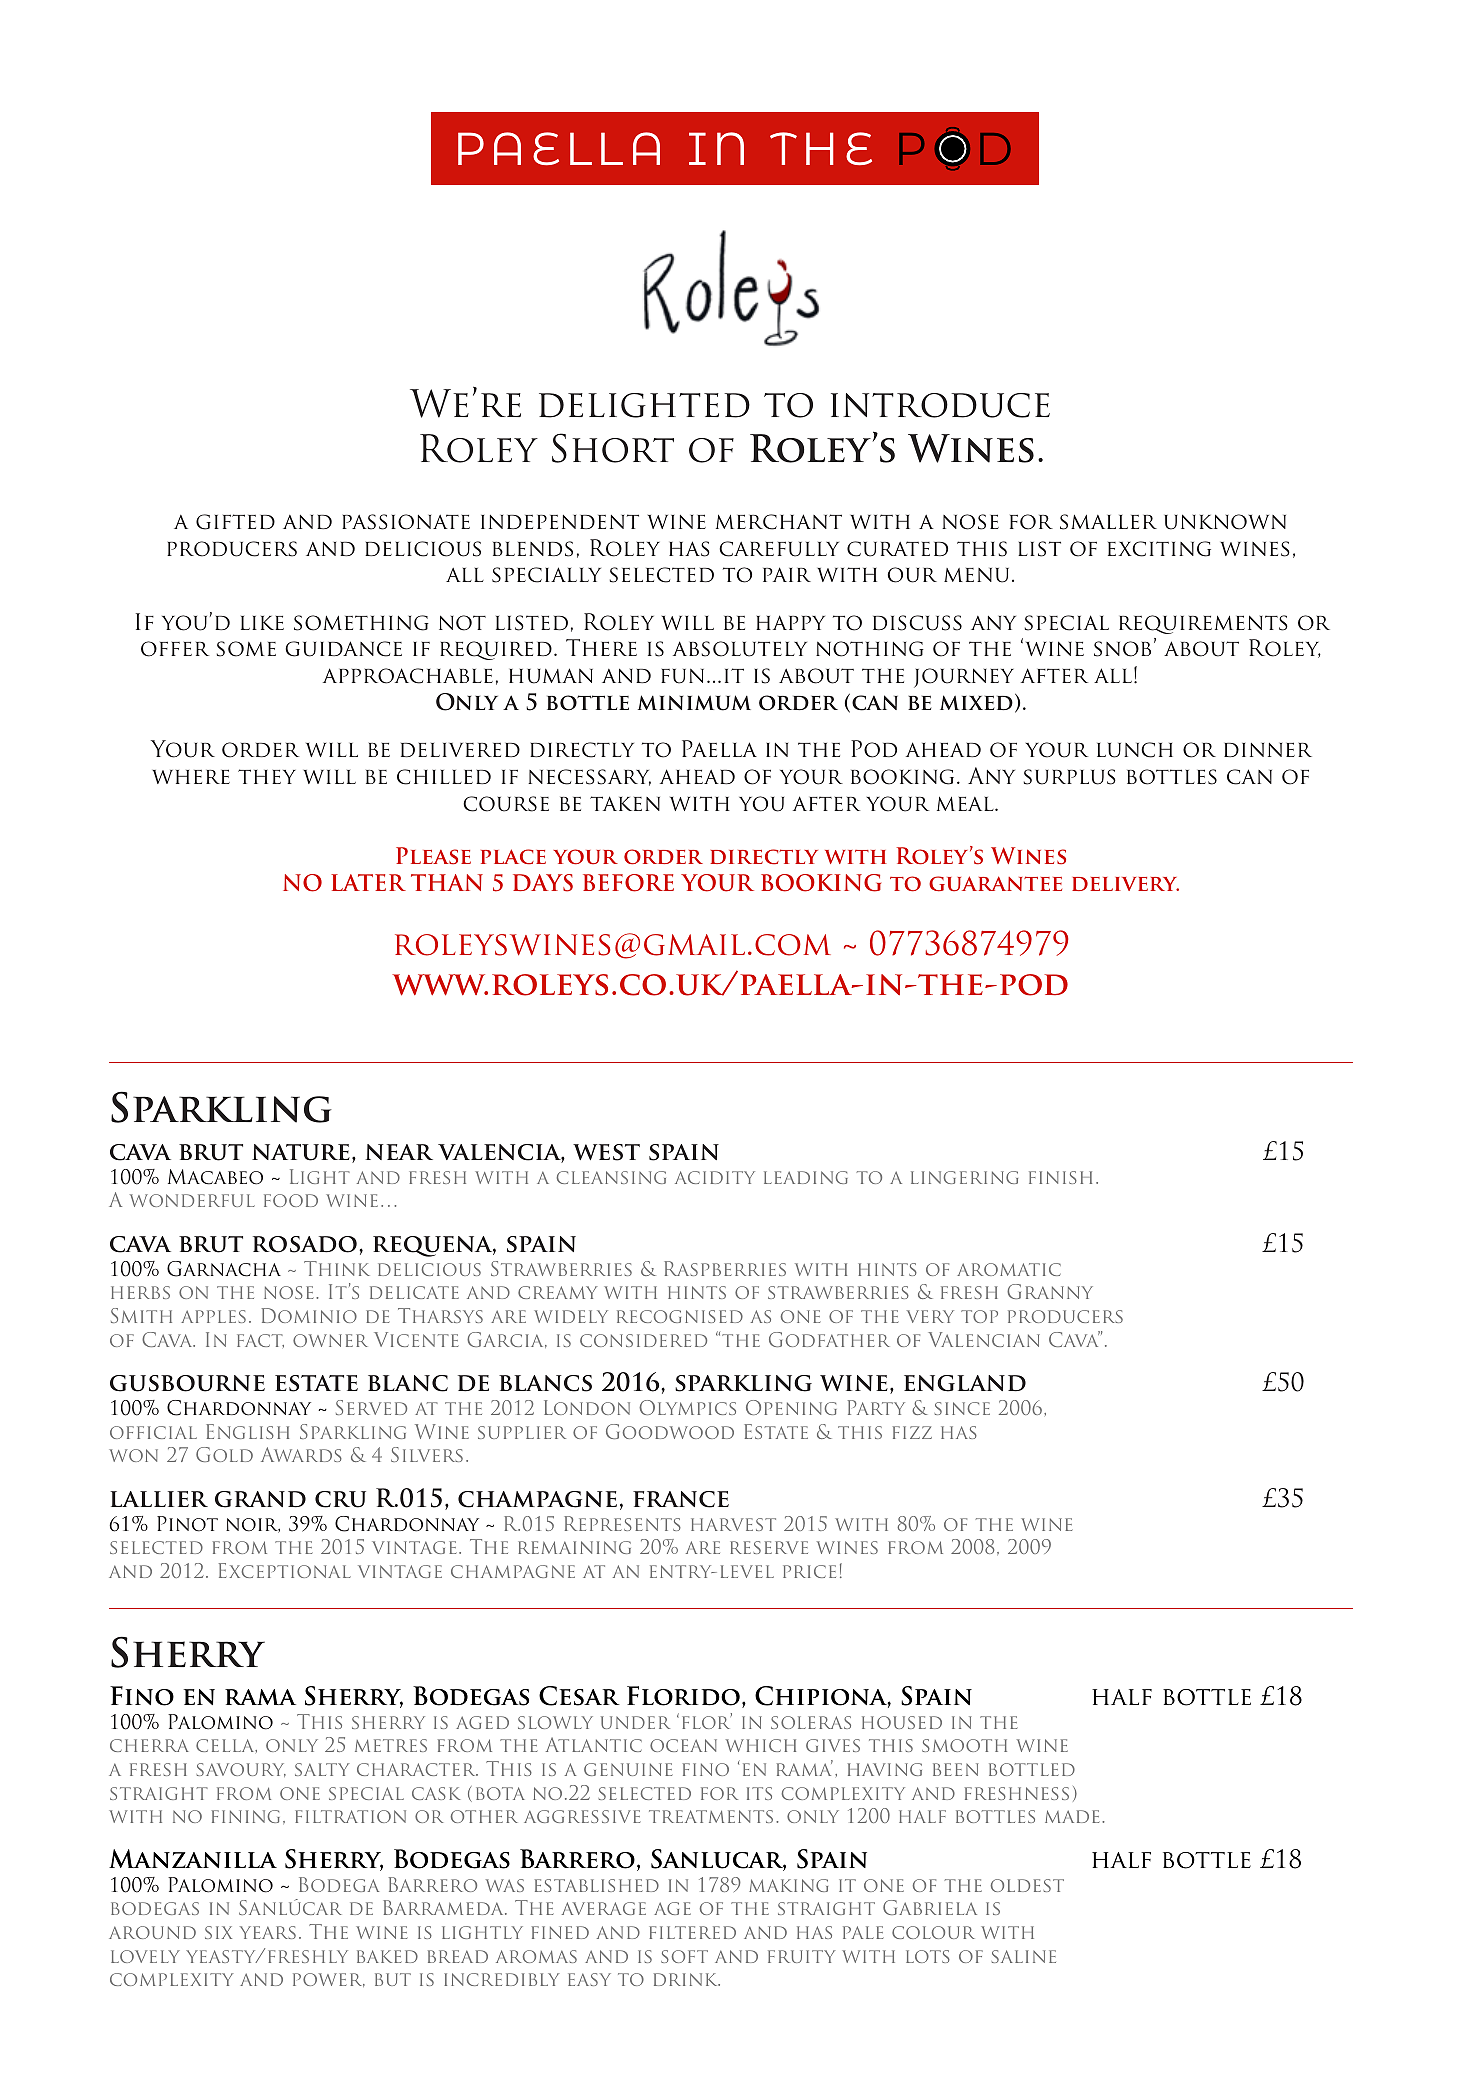  Describe the element at coordinates (613, 448) in the document. I see `Short` at that location.
